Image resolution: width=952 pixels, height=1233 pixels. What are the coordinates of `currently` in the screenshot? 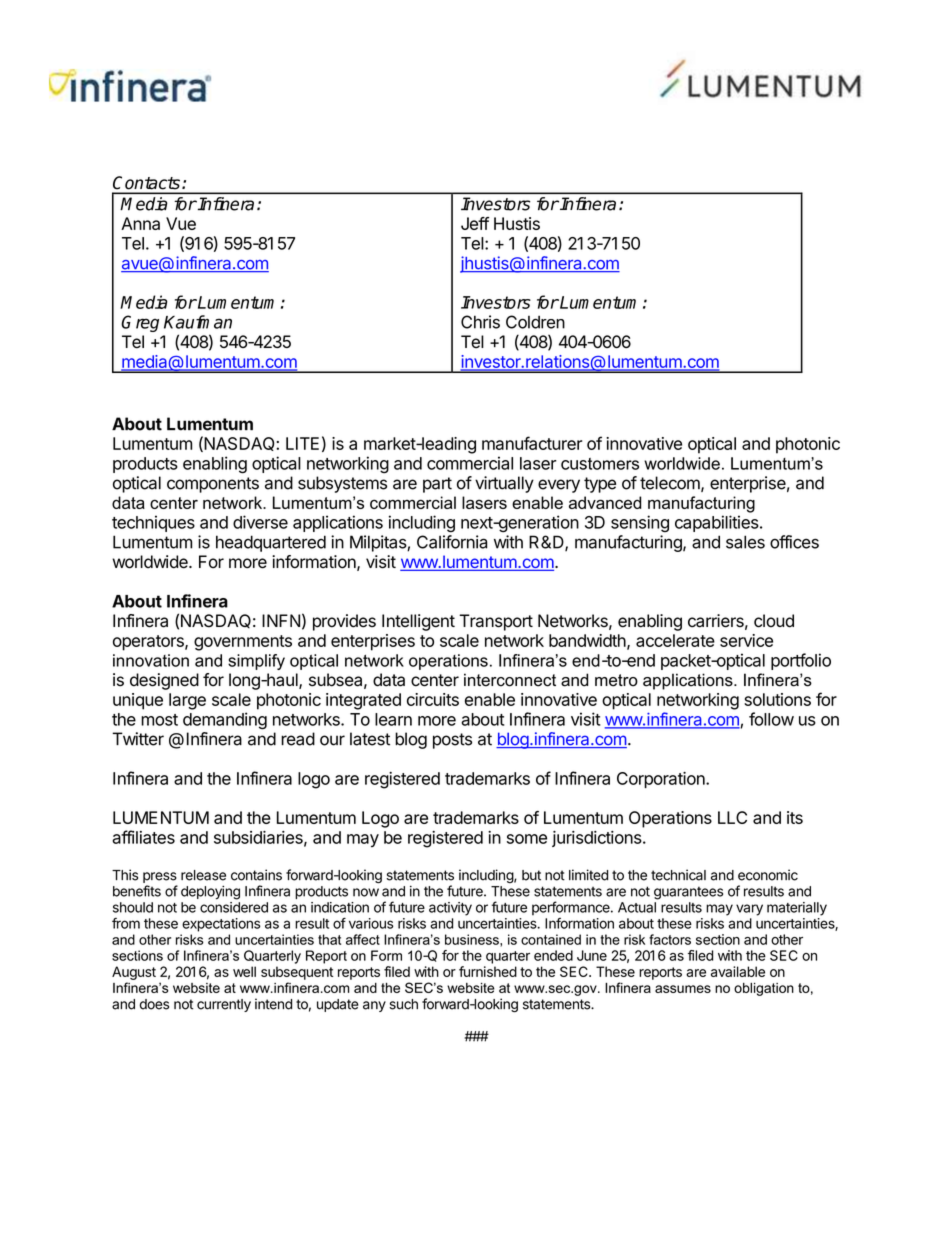 It's located at (224, 1005).
